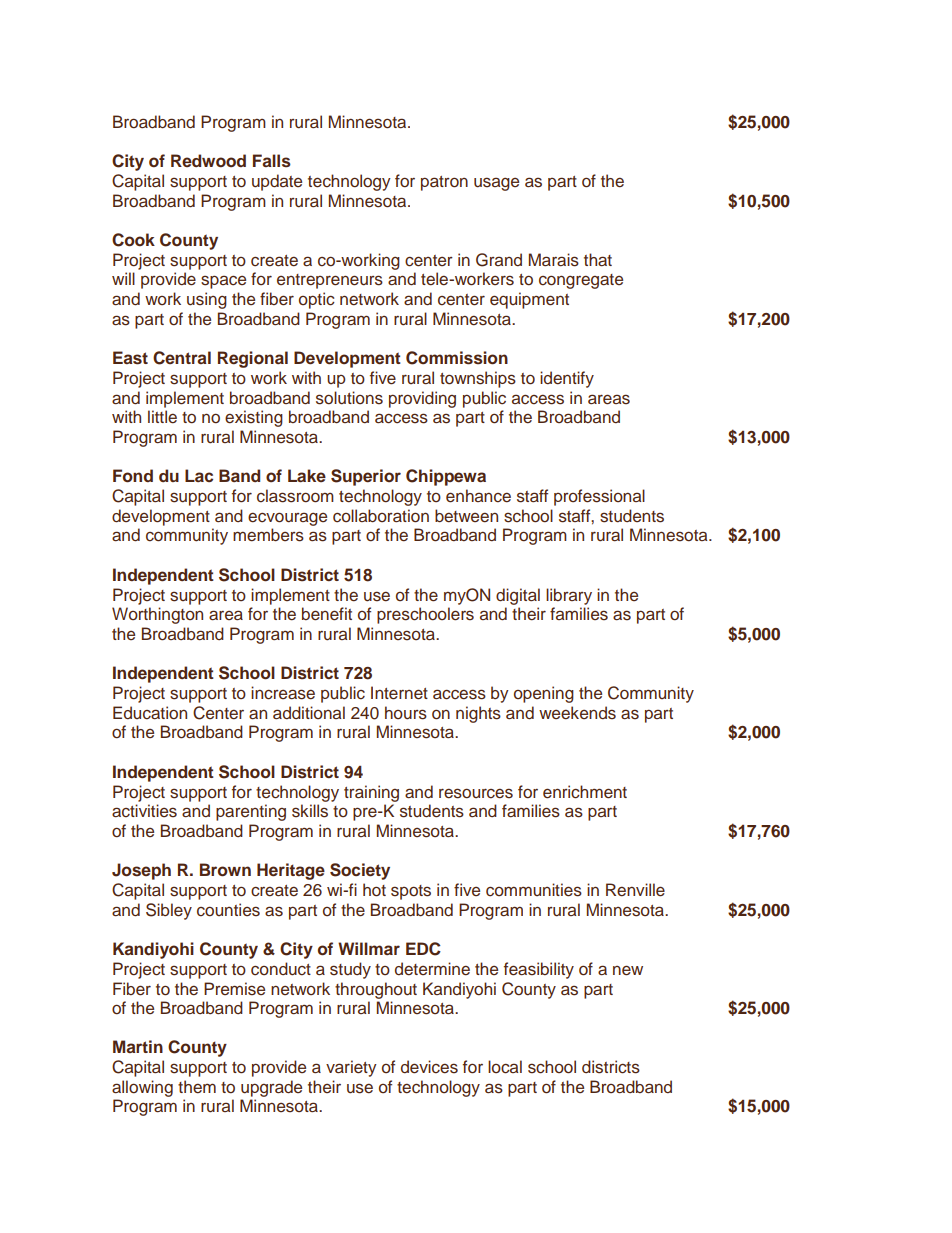 This page has width=952, height=1233. I want to click on Brown, so click(225, 870).
